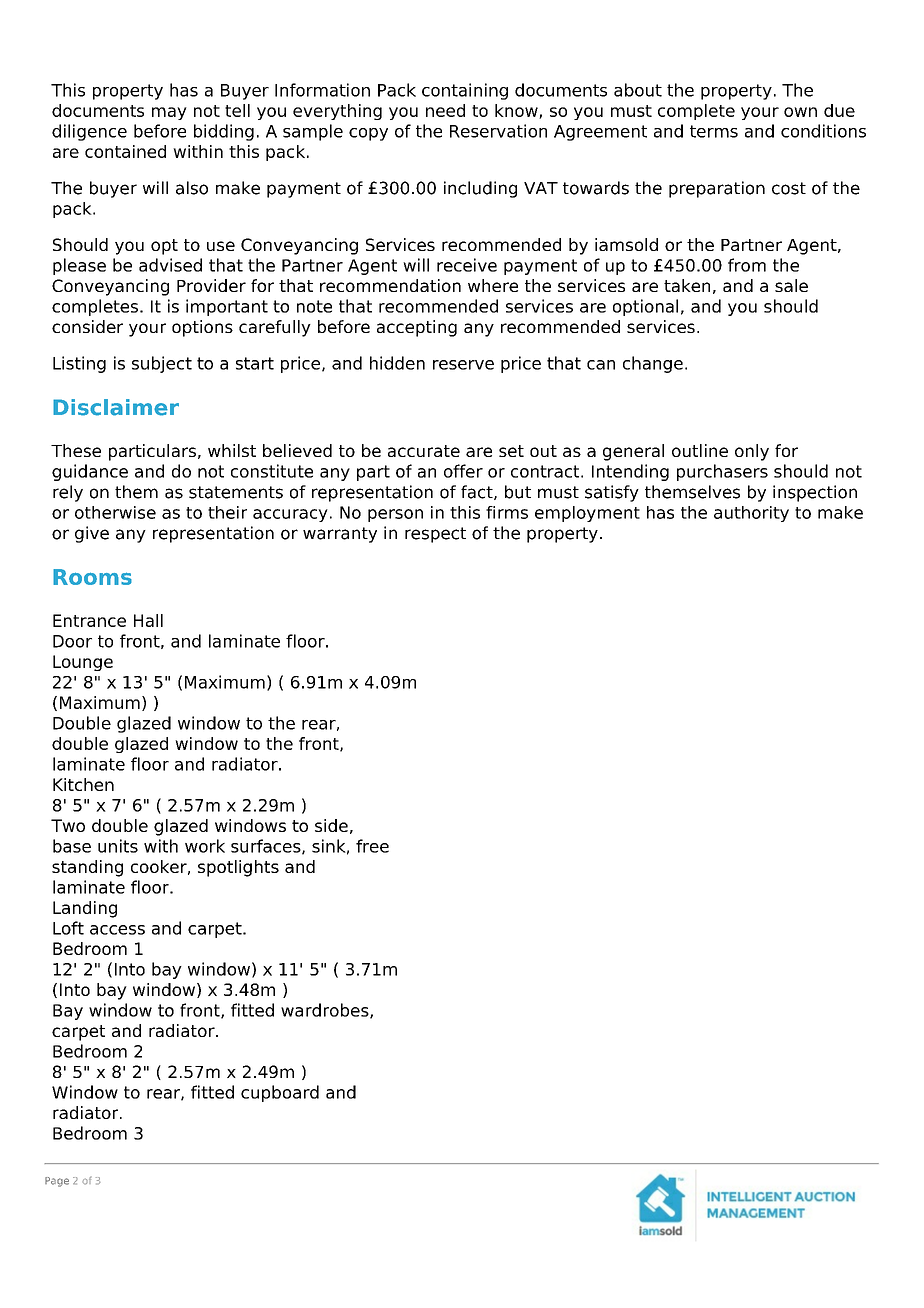 The height and width of the image is (1308, 924). I want to click on free, so click(372, 846).
